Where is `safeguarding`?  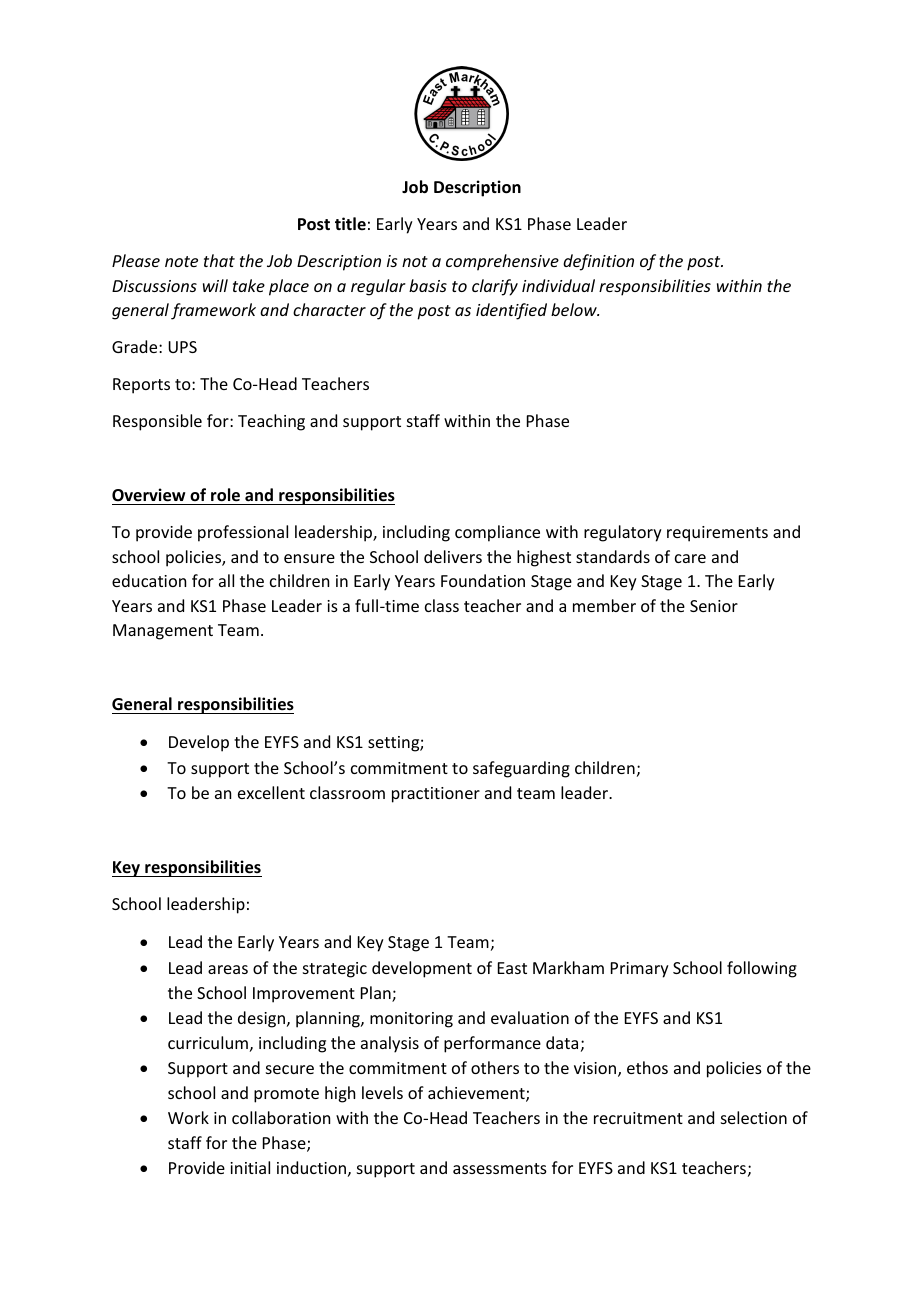 safeguarding is located at coordinates (521, 769).
